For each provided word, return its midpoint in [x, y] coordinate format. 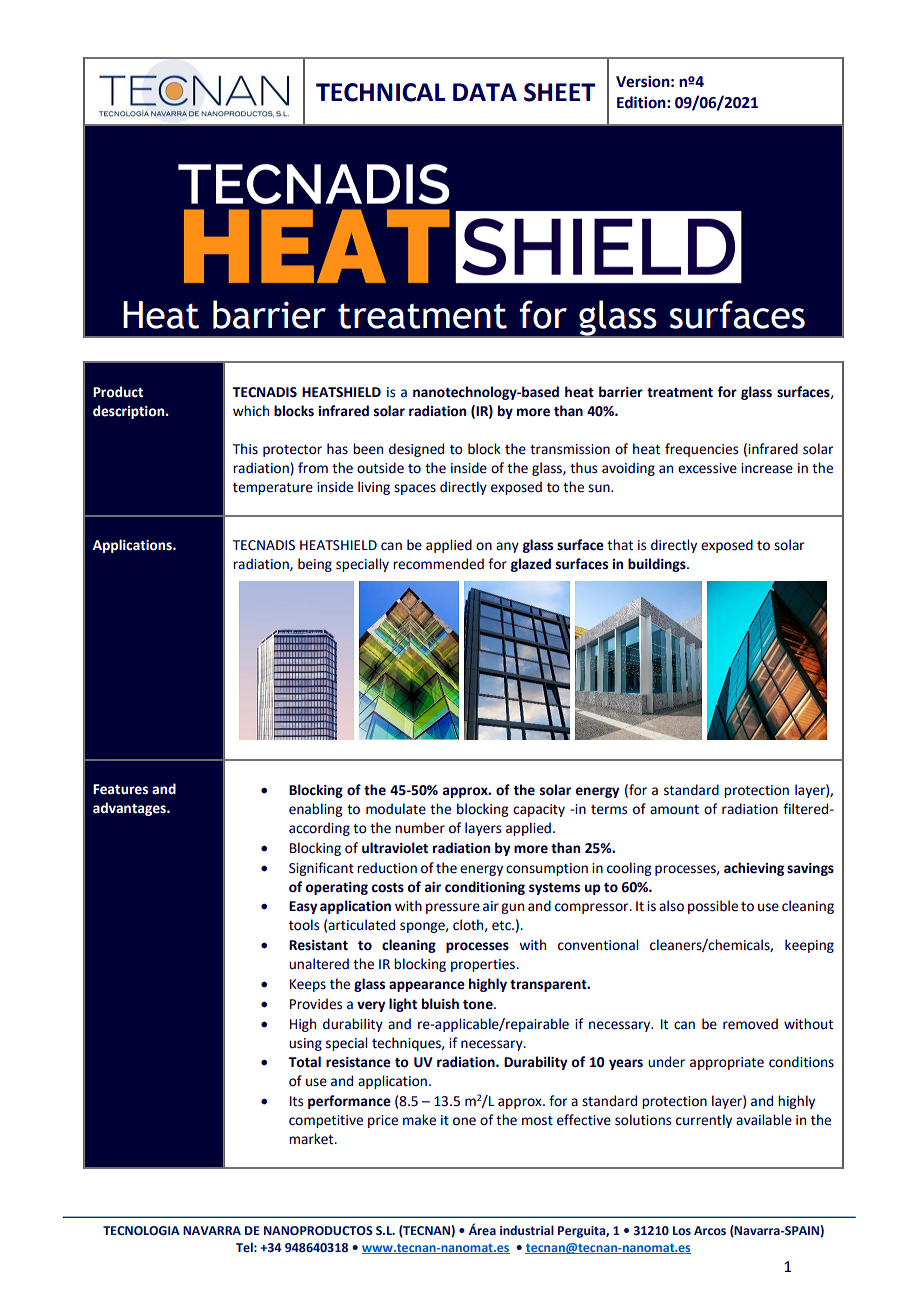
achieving [754, 869]
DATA [485, 92]
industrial [527, 1230]
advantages [130, 809]
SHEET [559, 92]
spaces [415, 489]
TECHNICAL [380, 92]
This [245, 449]
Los [682, 1230]
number [420, 828]
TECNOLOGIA [141, 1231]
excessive [707, 468]
